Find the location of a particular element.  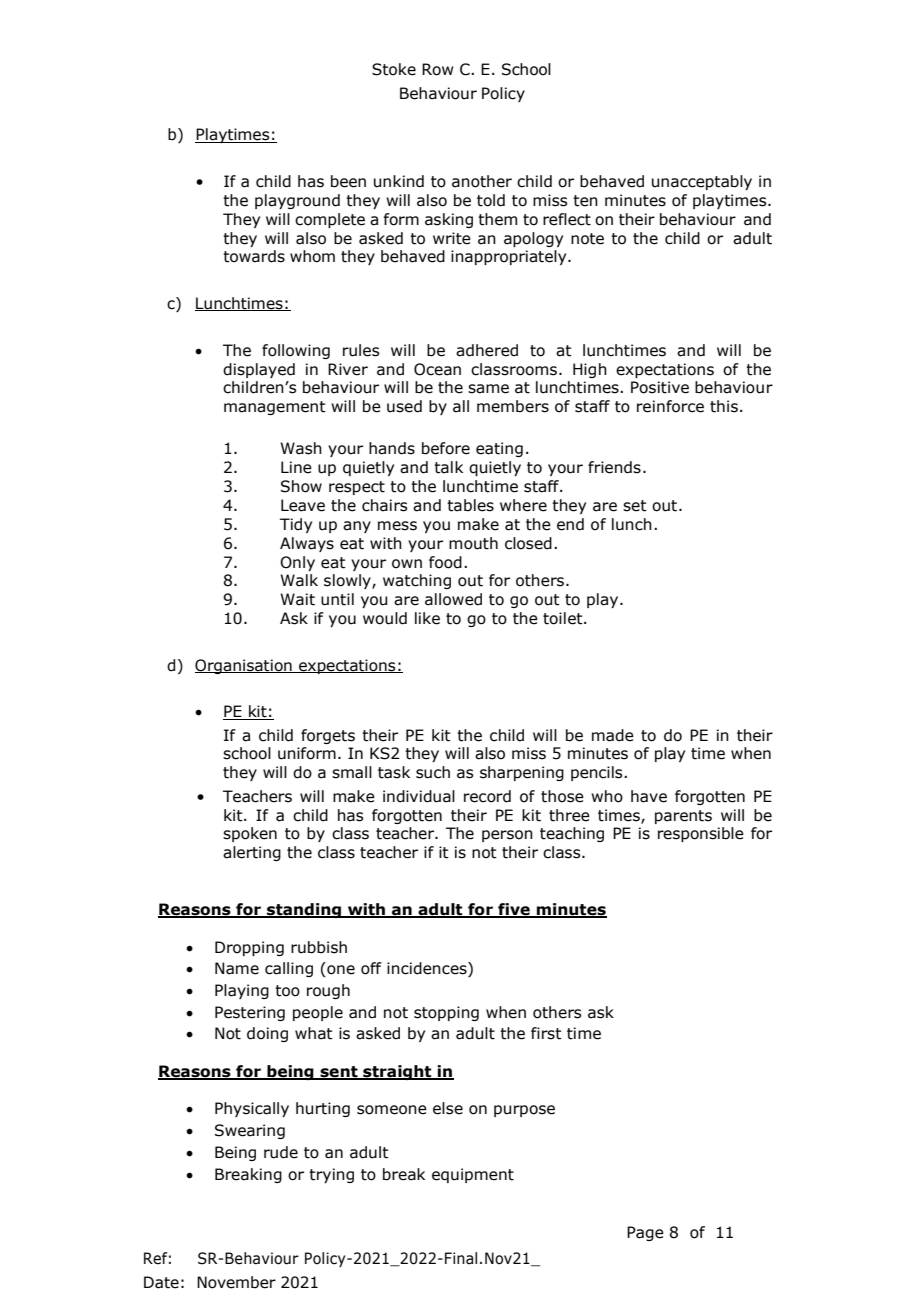

unacceptably is located at coordinates (702, 182).
